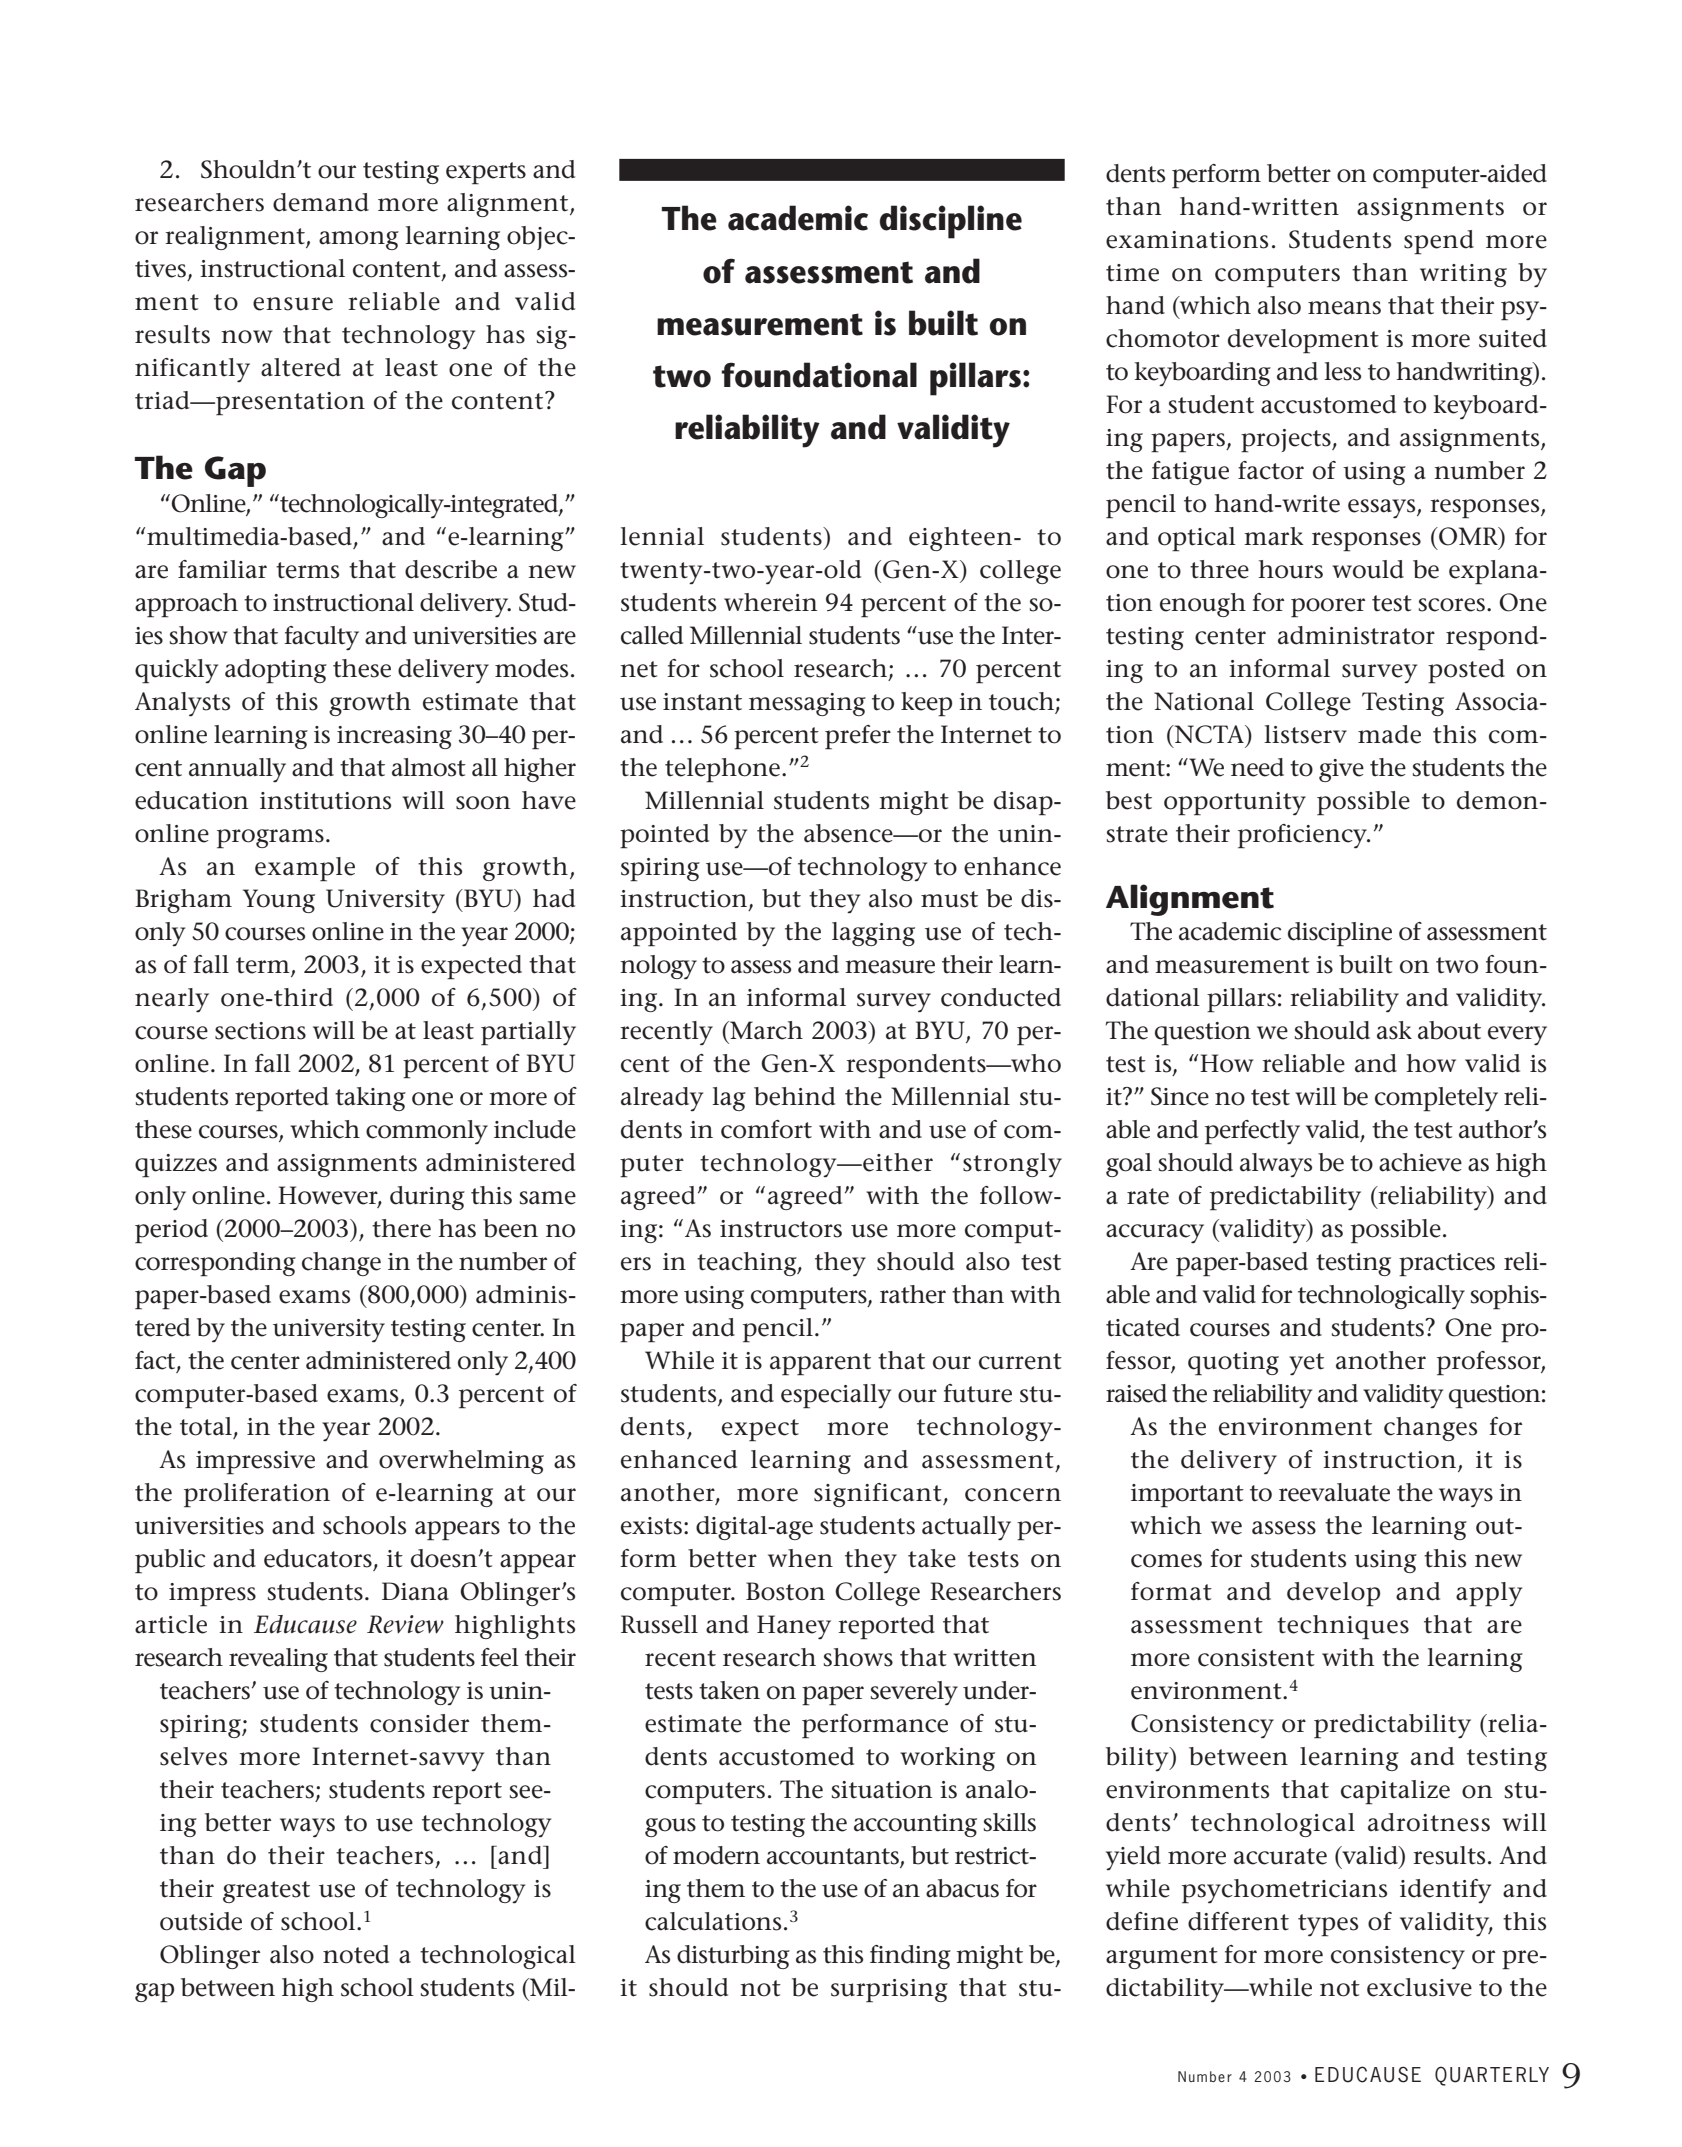  I want to click on finding, so click(910, 1957).
